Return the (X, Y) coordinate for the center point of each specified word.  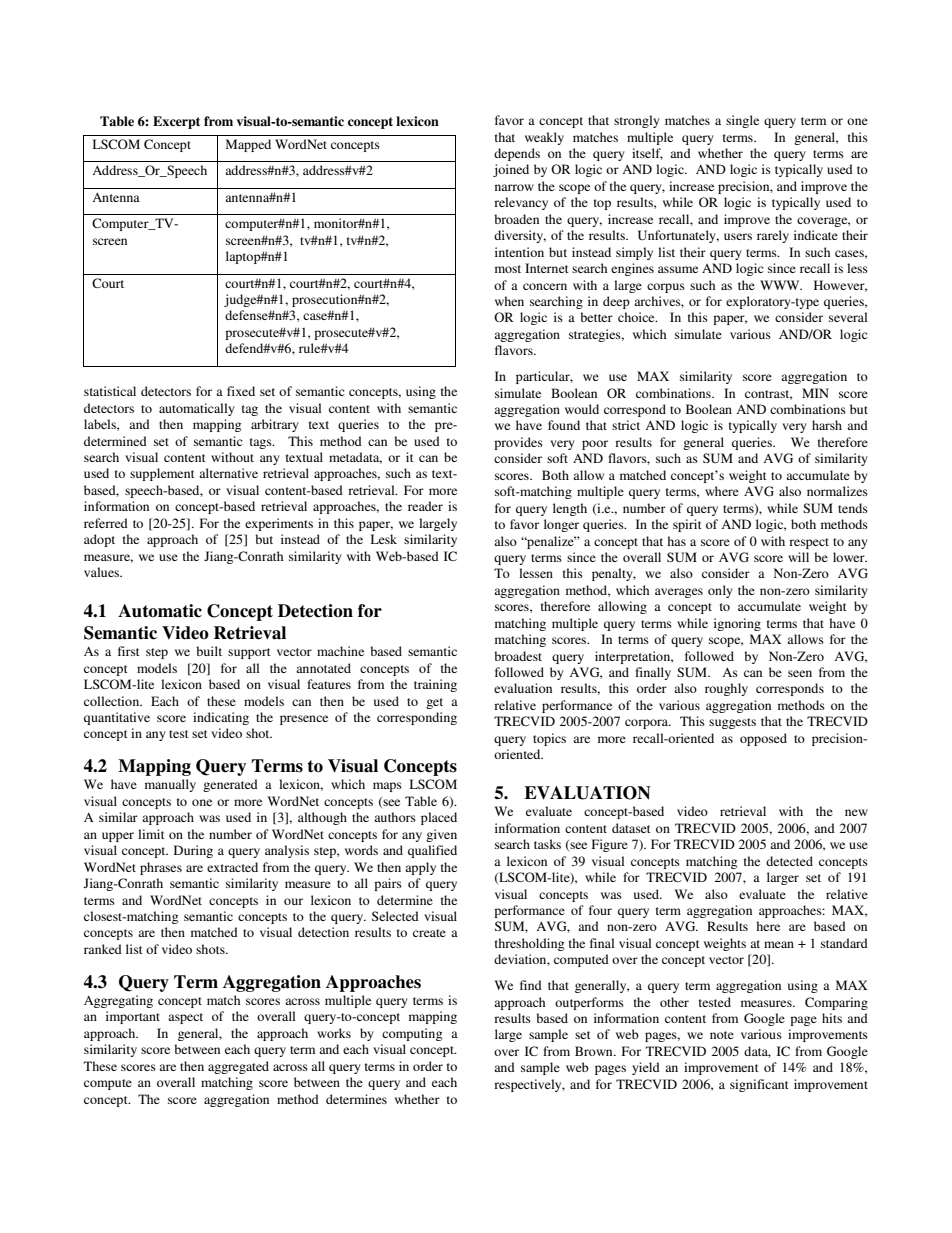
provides (518, 443)
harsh (827, 425)
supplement (162, 474)
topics (549, 739)
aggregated (238, 1067)
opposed (763, 739)
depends (517, 154)
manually (170, 785)
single (742, 121)
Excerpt (176, 122)
